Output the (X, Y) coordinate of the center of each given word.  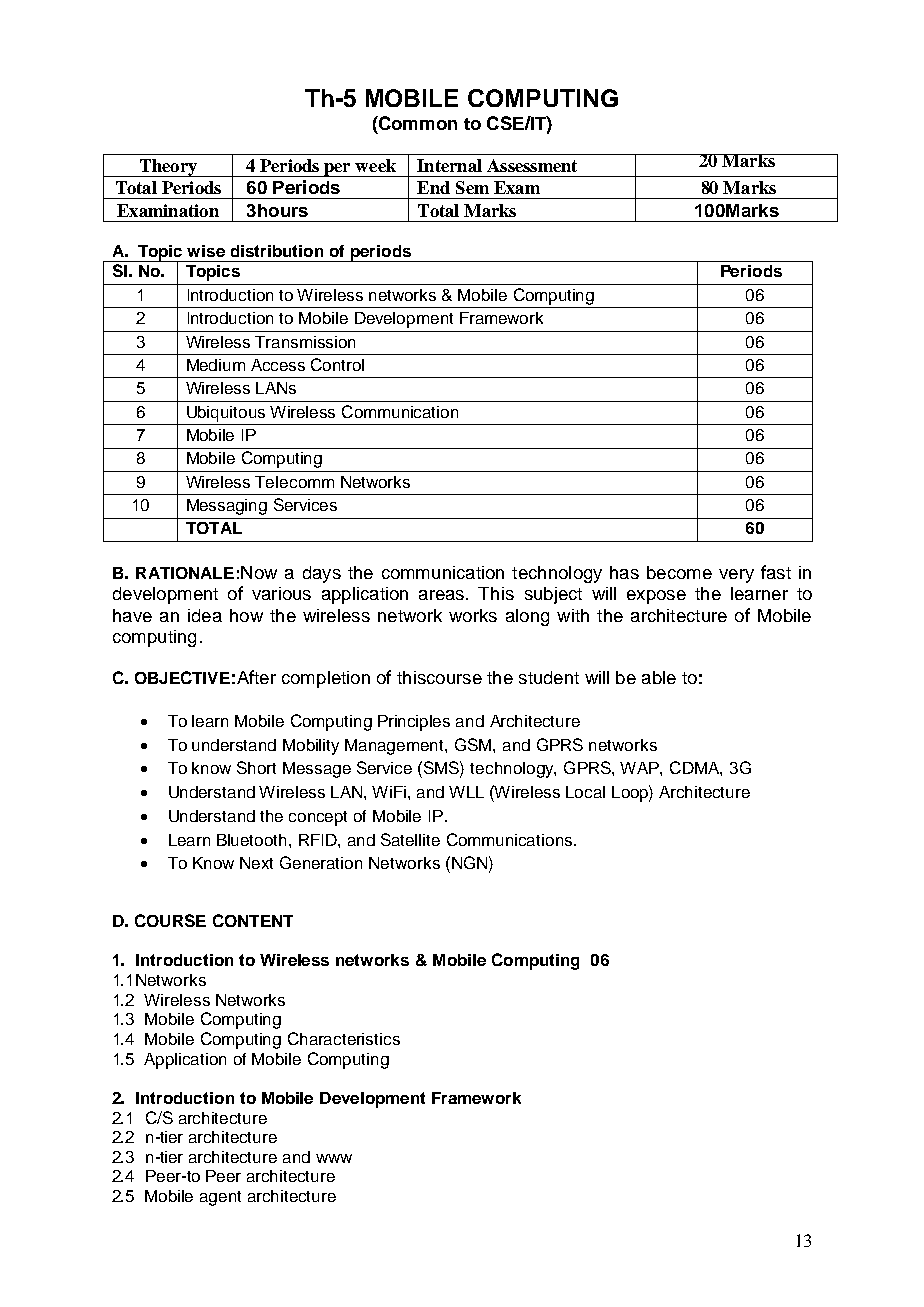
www (334, 1158)
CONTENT (253, 920)
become (679, 572)
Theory (168, 168)
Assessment (532, 165)
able (659, 677)
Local (585, 792)
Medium (216, 365)
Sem (472, 187)
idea (205, 615)
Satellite (410, 839)
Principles (414, 723)
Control (337, 364)
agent (220, 1198)
